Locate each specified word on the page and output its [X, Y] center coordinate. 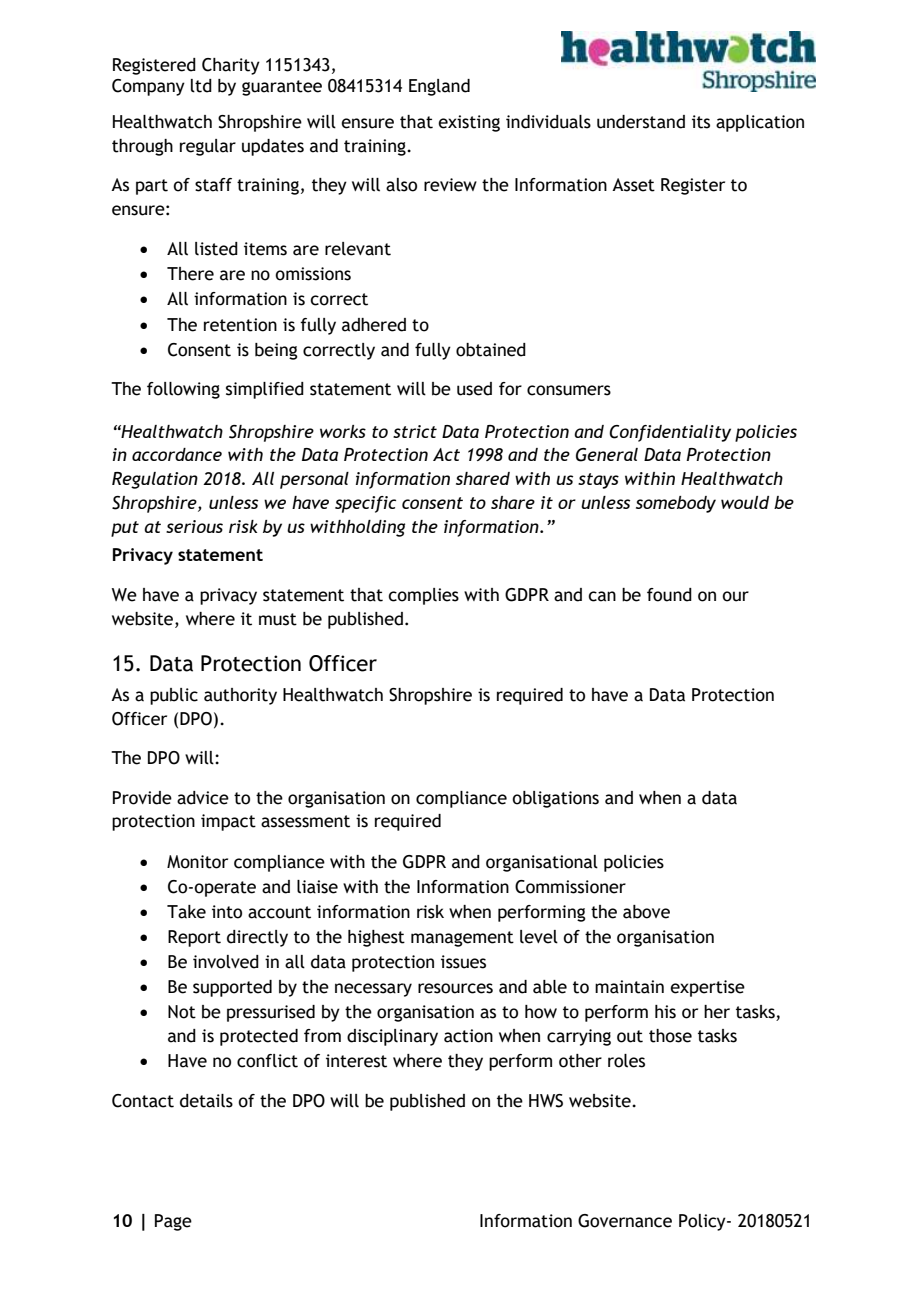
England [439, 87]
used [474, 389]
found [669, 595]
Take [186, 912]
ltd [201, 86]
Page [173, 1222]
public [174, 696]
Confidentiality [670, 433]
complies [423, 596]
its [701, 122]
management [462, 939]
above [646, 912]
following [183, 390]
